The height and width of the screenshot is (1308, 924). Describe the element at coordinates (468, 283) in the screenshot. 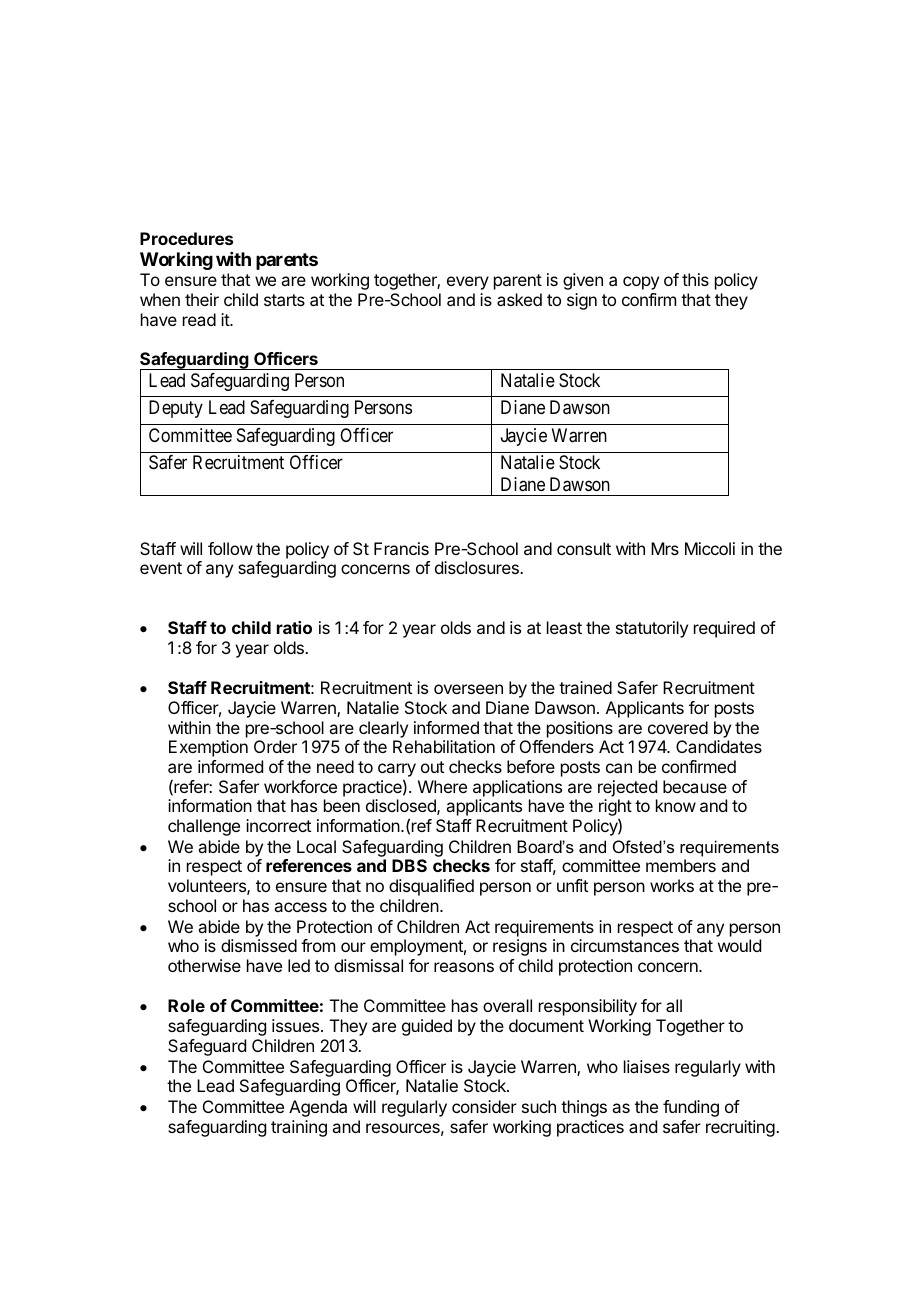

I see `every` at that location.
